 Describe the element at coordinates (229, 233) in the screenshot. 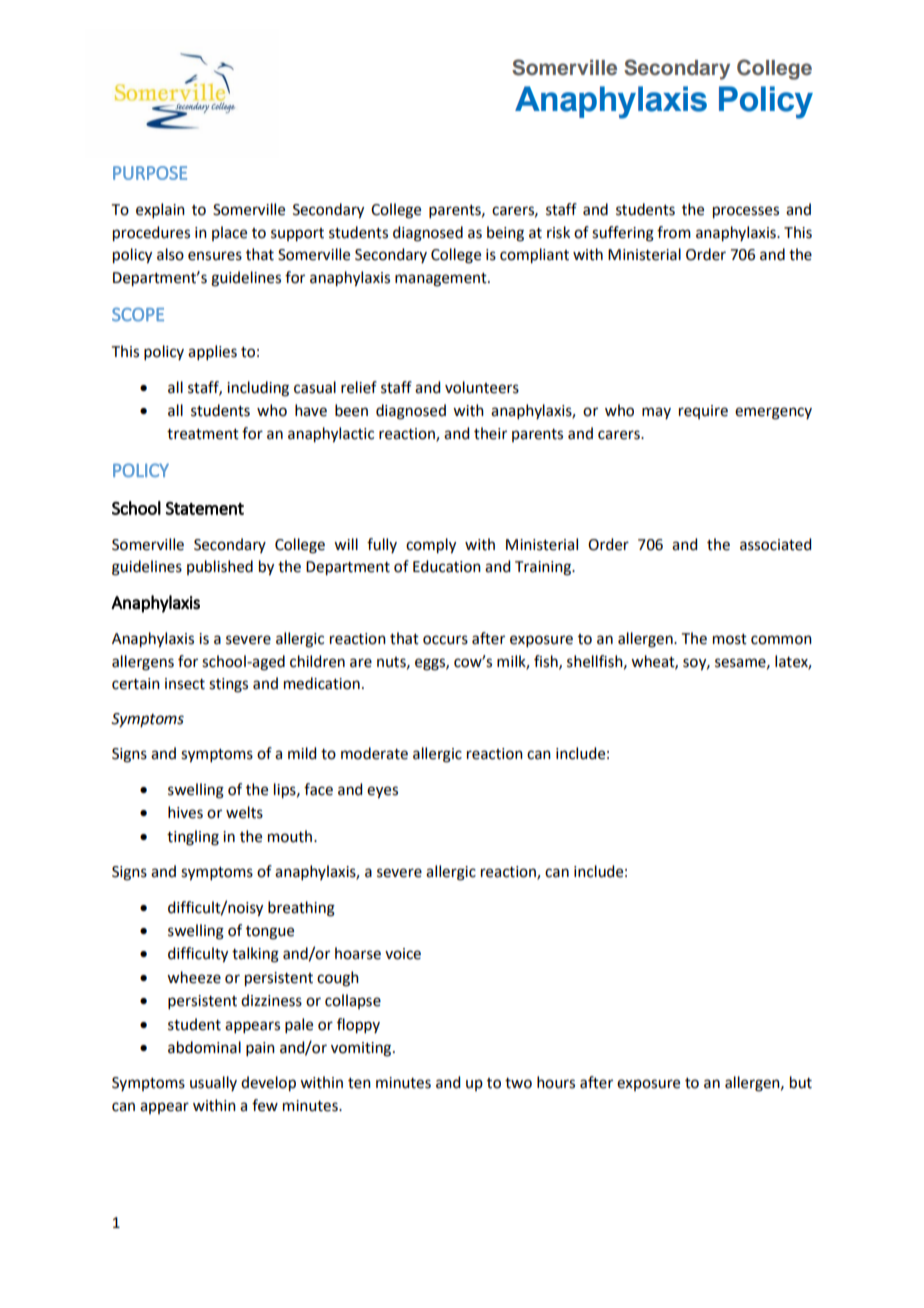

I see `place` at that location.
